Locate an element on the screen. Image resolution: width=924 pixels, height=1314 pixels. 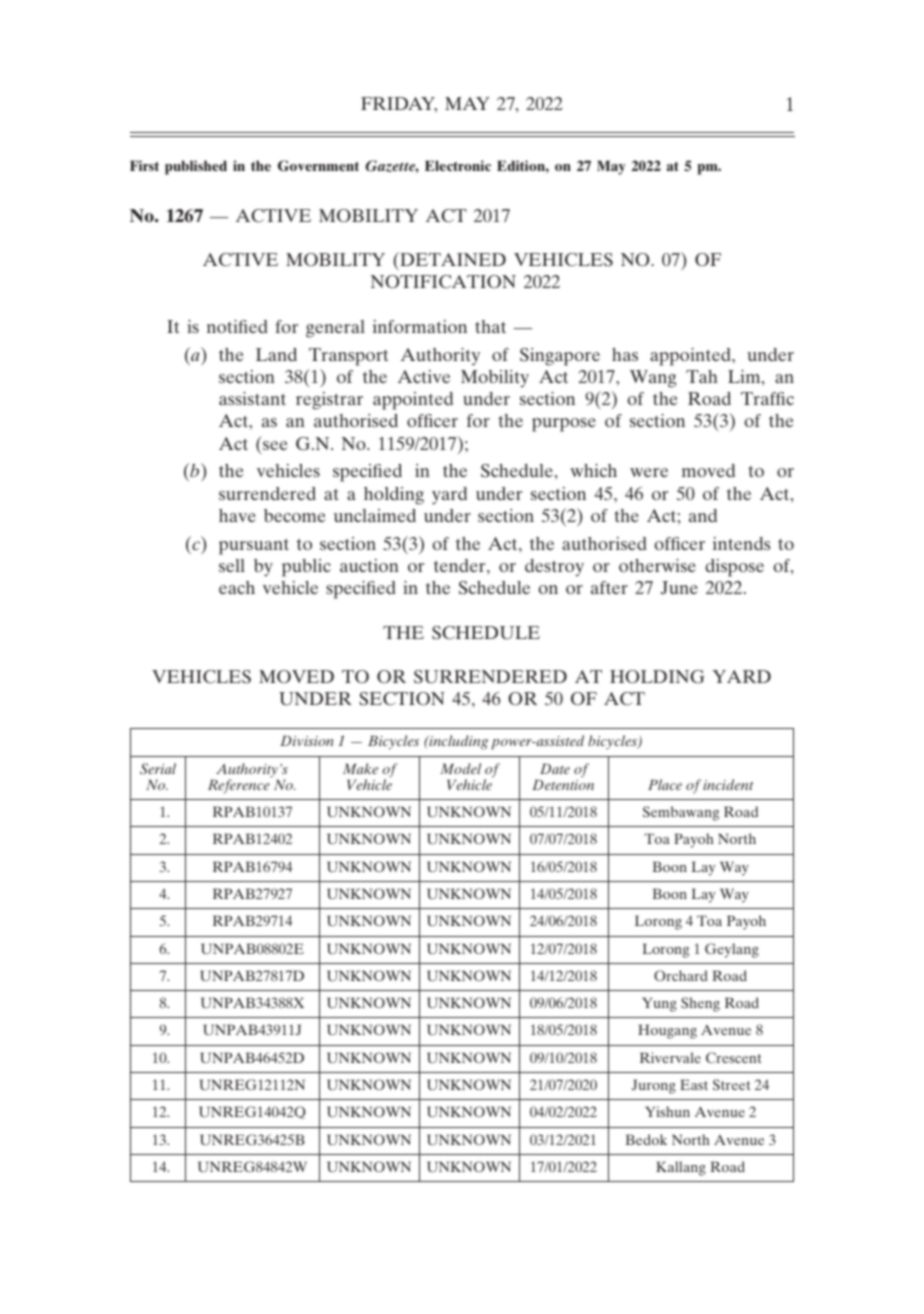
Place is located at coordinates (665, 784).
